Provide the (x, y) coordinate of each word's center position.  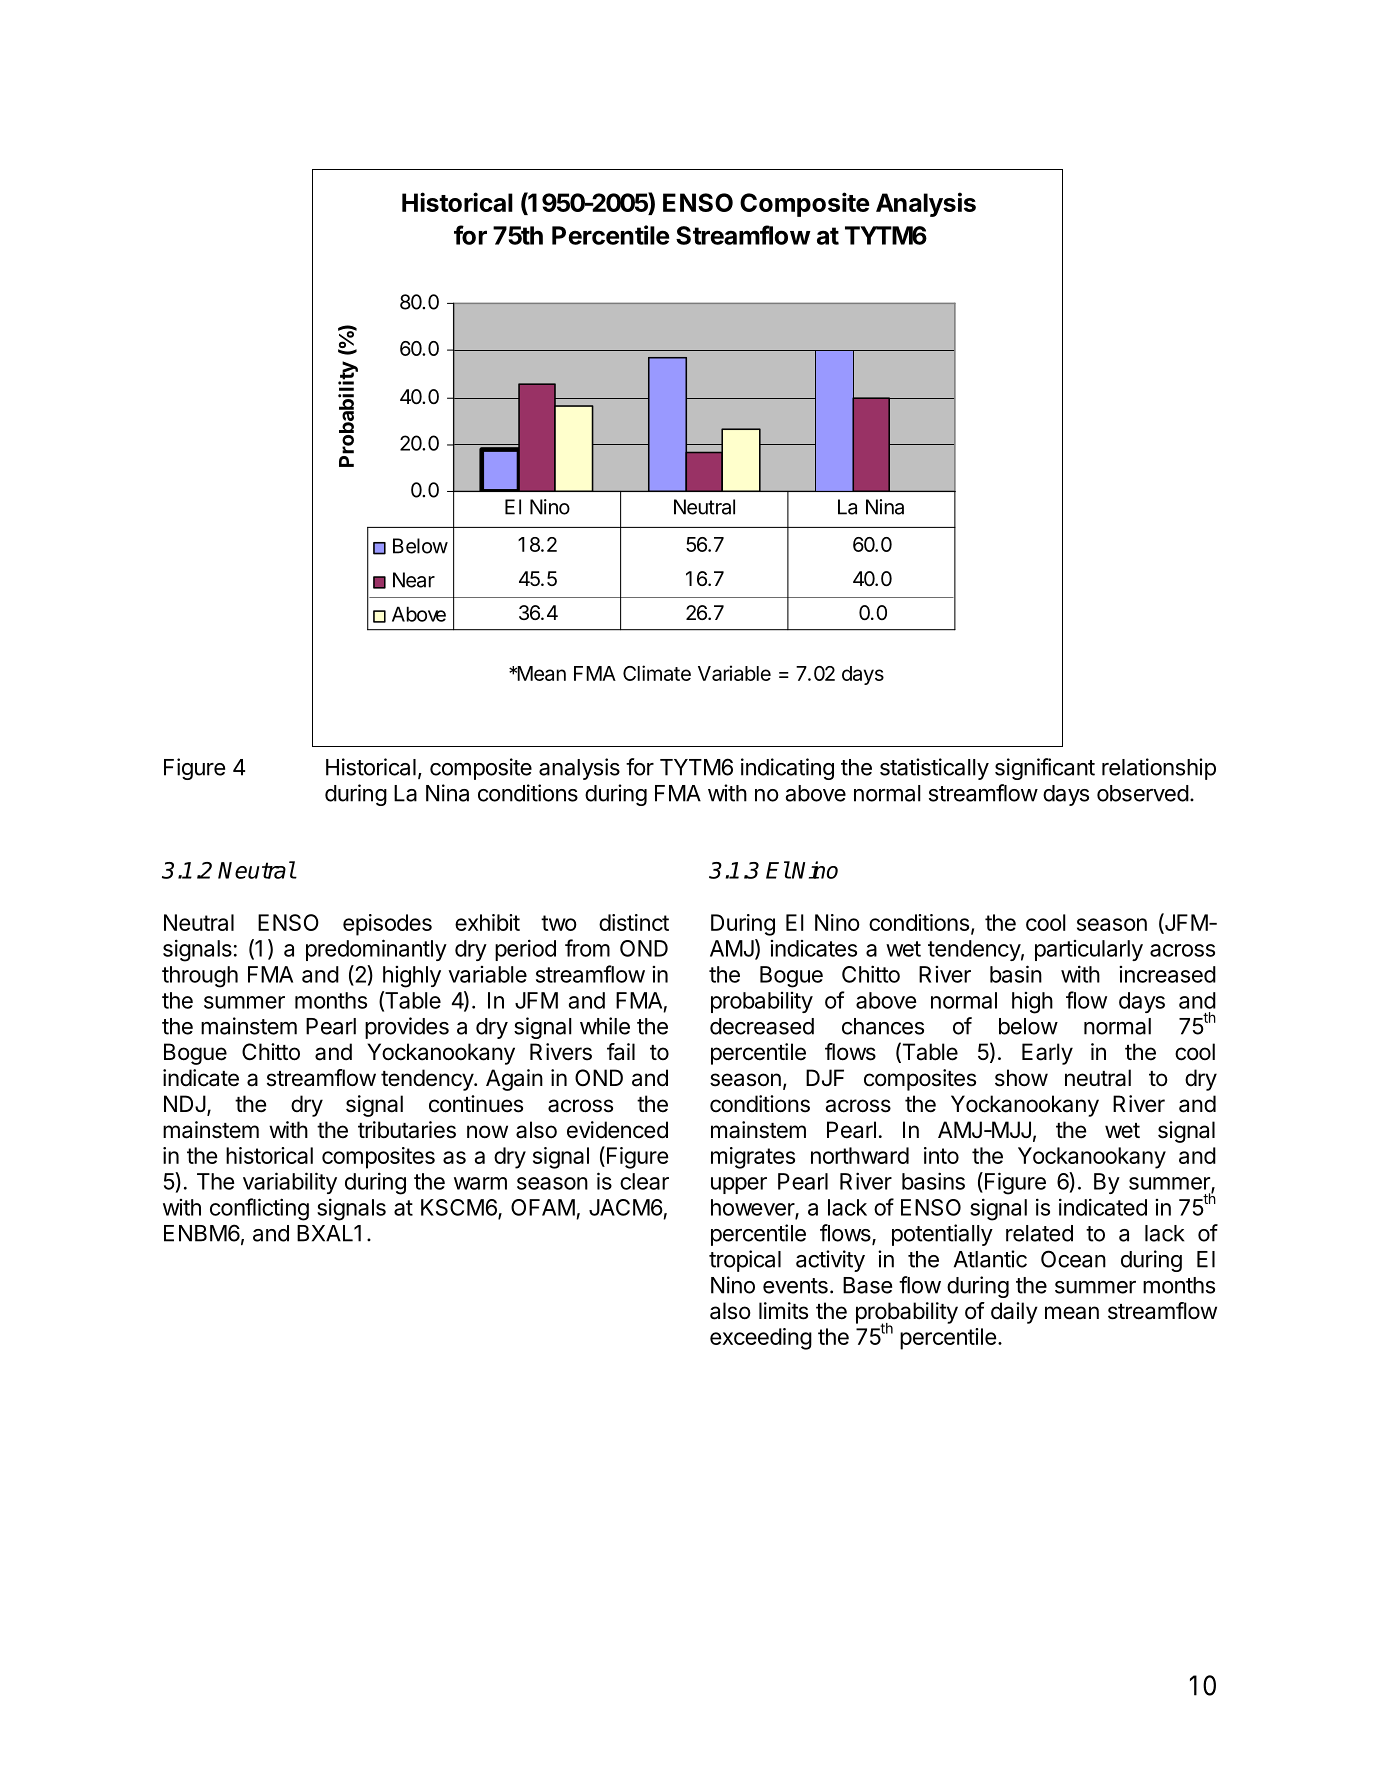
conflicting (259, 1209)
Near (414, 580)
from (587, 948)
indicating (787, 769)
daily (1014, 1313)
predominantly (376, 950)
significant (1045, 769)
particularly (1089, 950)
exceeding (761, 1339)
